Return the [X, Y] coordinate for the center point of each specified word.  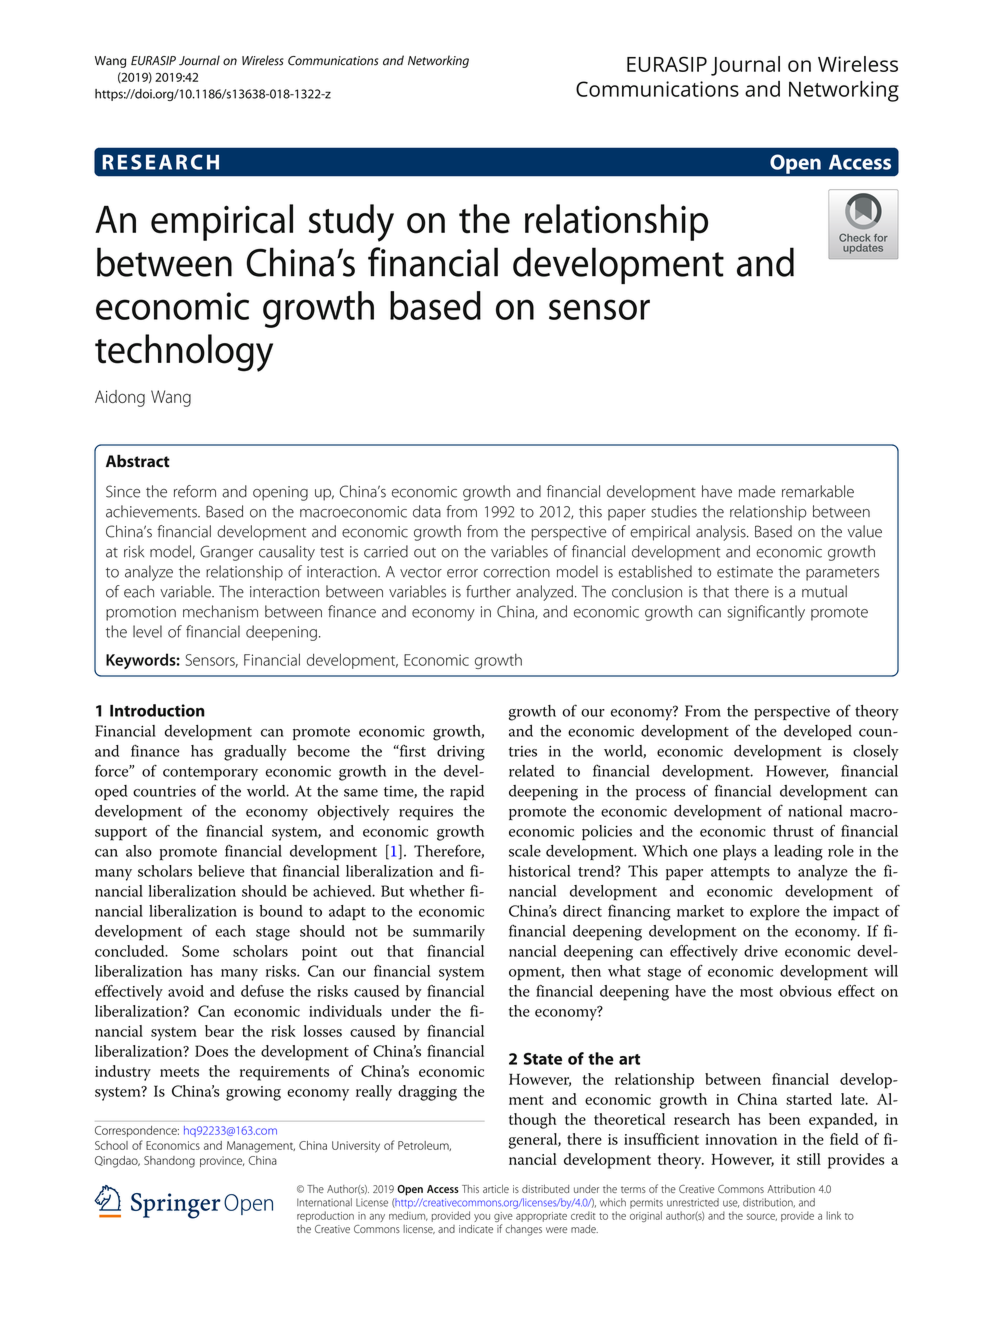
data [427, 511]
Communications [333, 61]
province [222, 1161]
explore [775, 913]
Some [200, 951]
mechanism [220, 611]
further [488, 591]
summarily [449, 933]
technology [184, 353]
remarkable [818, 491]
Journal [199, 60]
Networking [438, 61]
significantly [766, 613]
